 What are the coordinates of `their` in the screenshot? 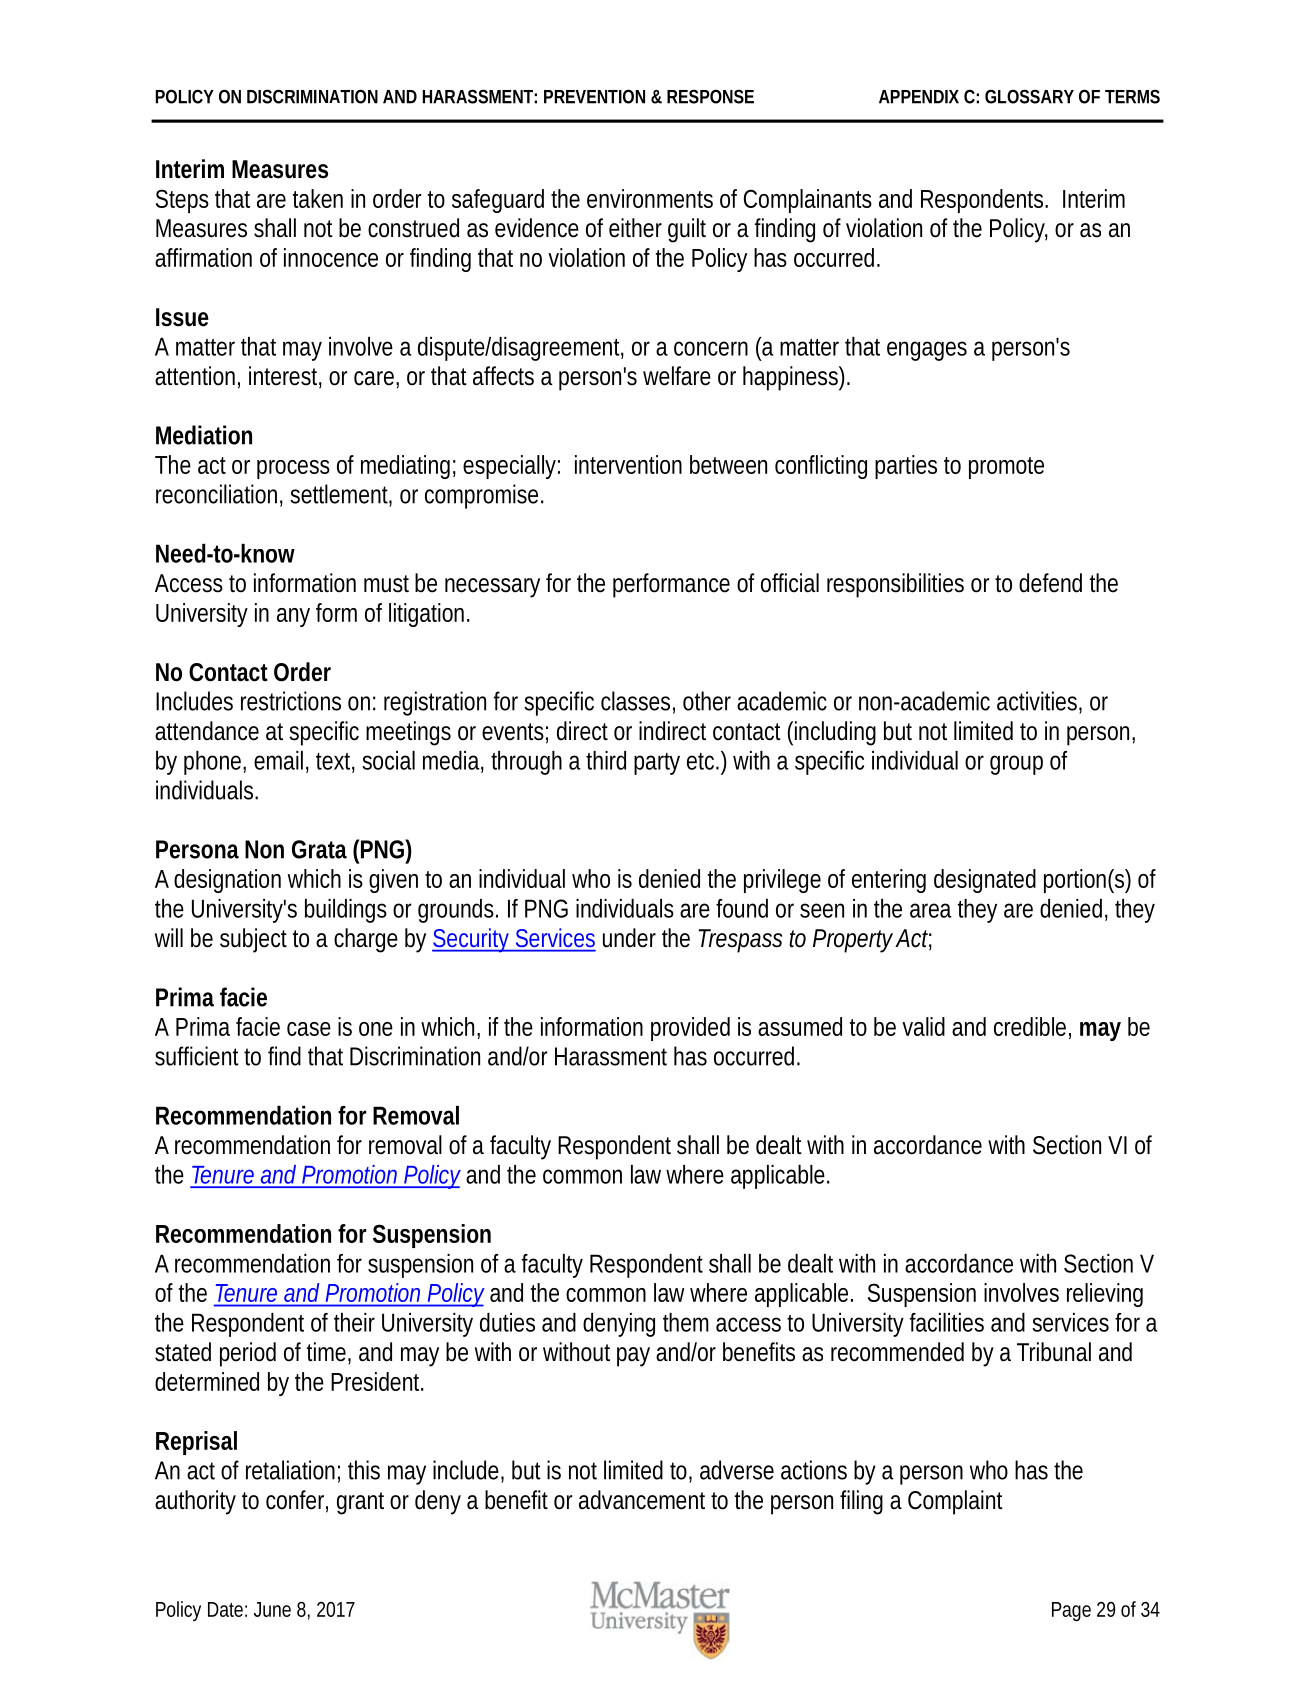 It's located at (354, 1322).
